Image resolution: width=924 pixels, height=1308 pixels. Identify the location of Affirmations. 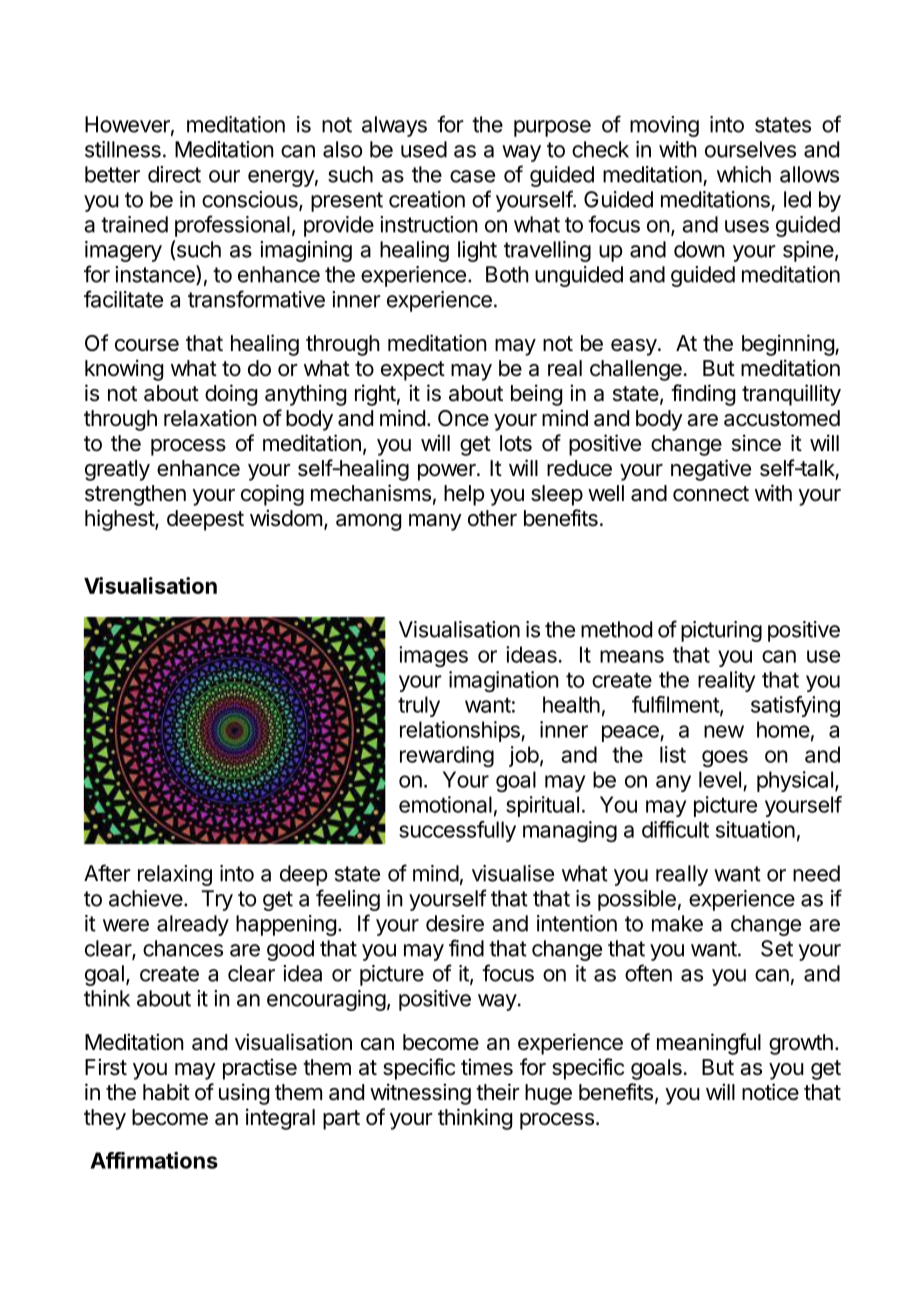
(154, 1160).
